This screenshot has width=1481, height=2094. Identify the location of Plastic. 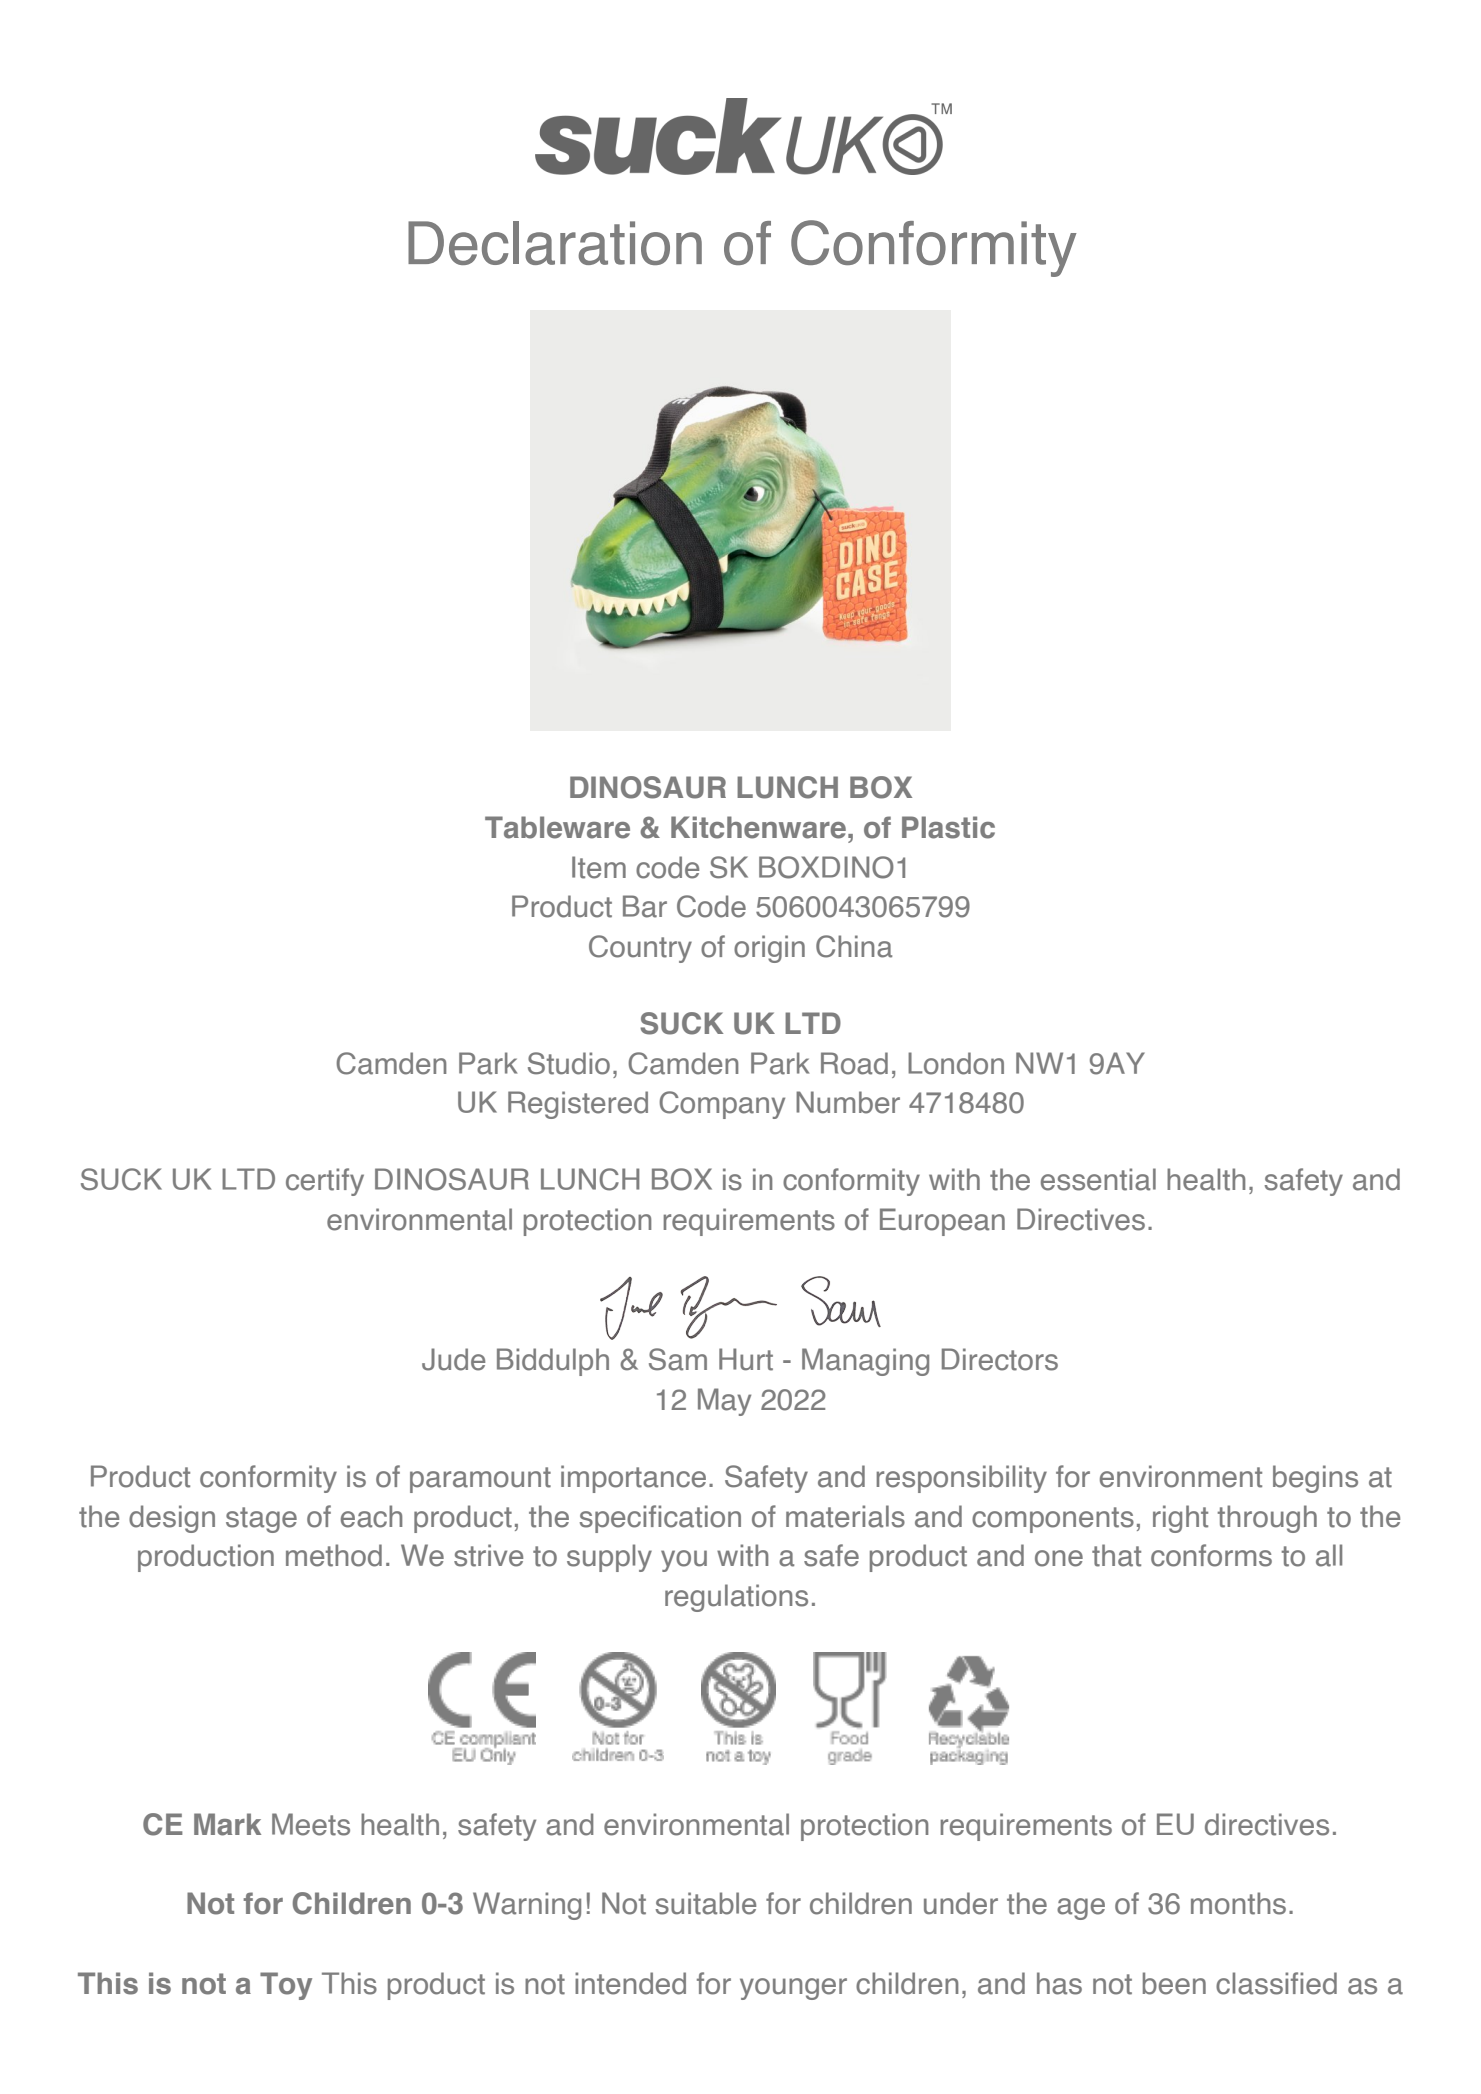
(948, 827).
